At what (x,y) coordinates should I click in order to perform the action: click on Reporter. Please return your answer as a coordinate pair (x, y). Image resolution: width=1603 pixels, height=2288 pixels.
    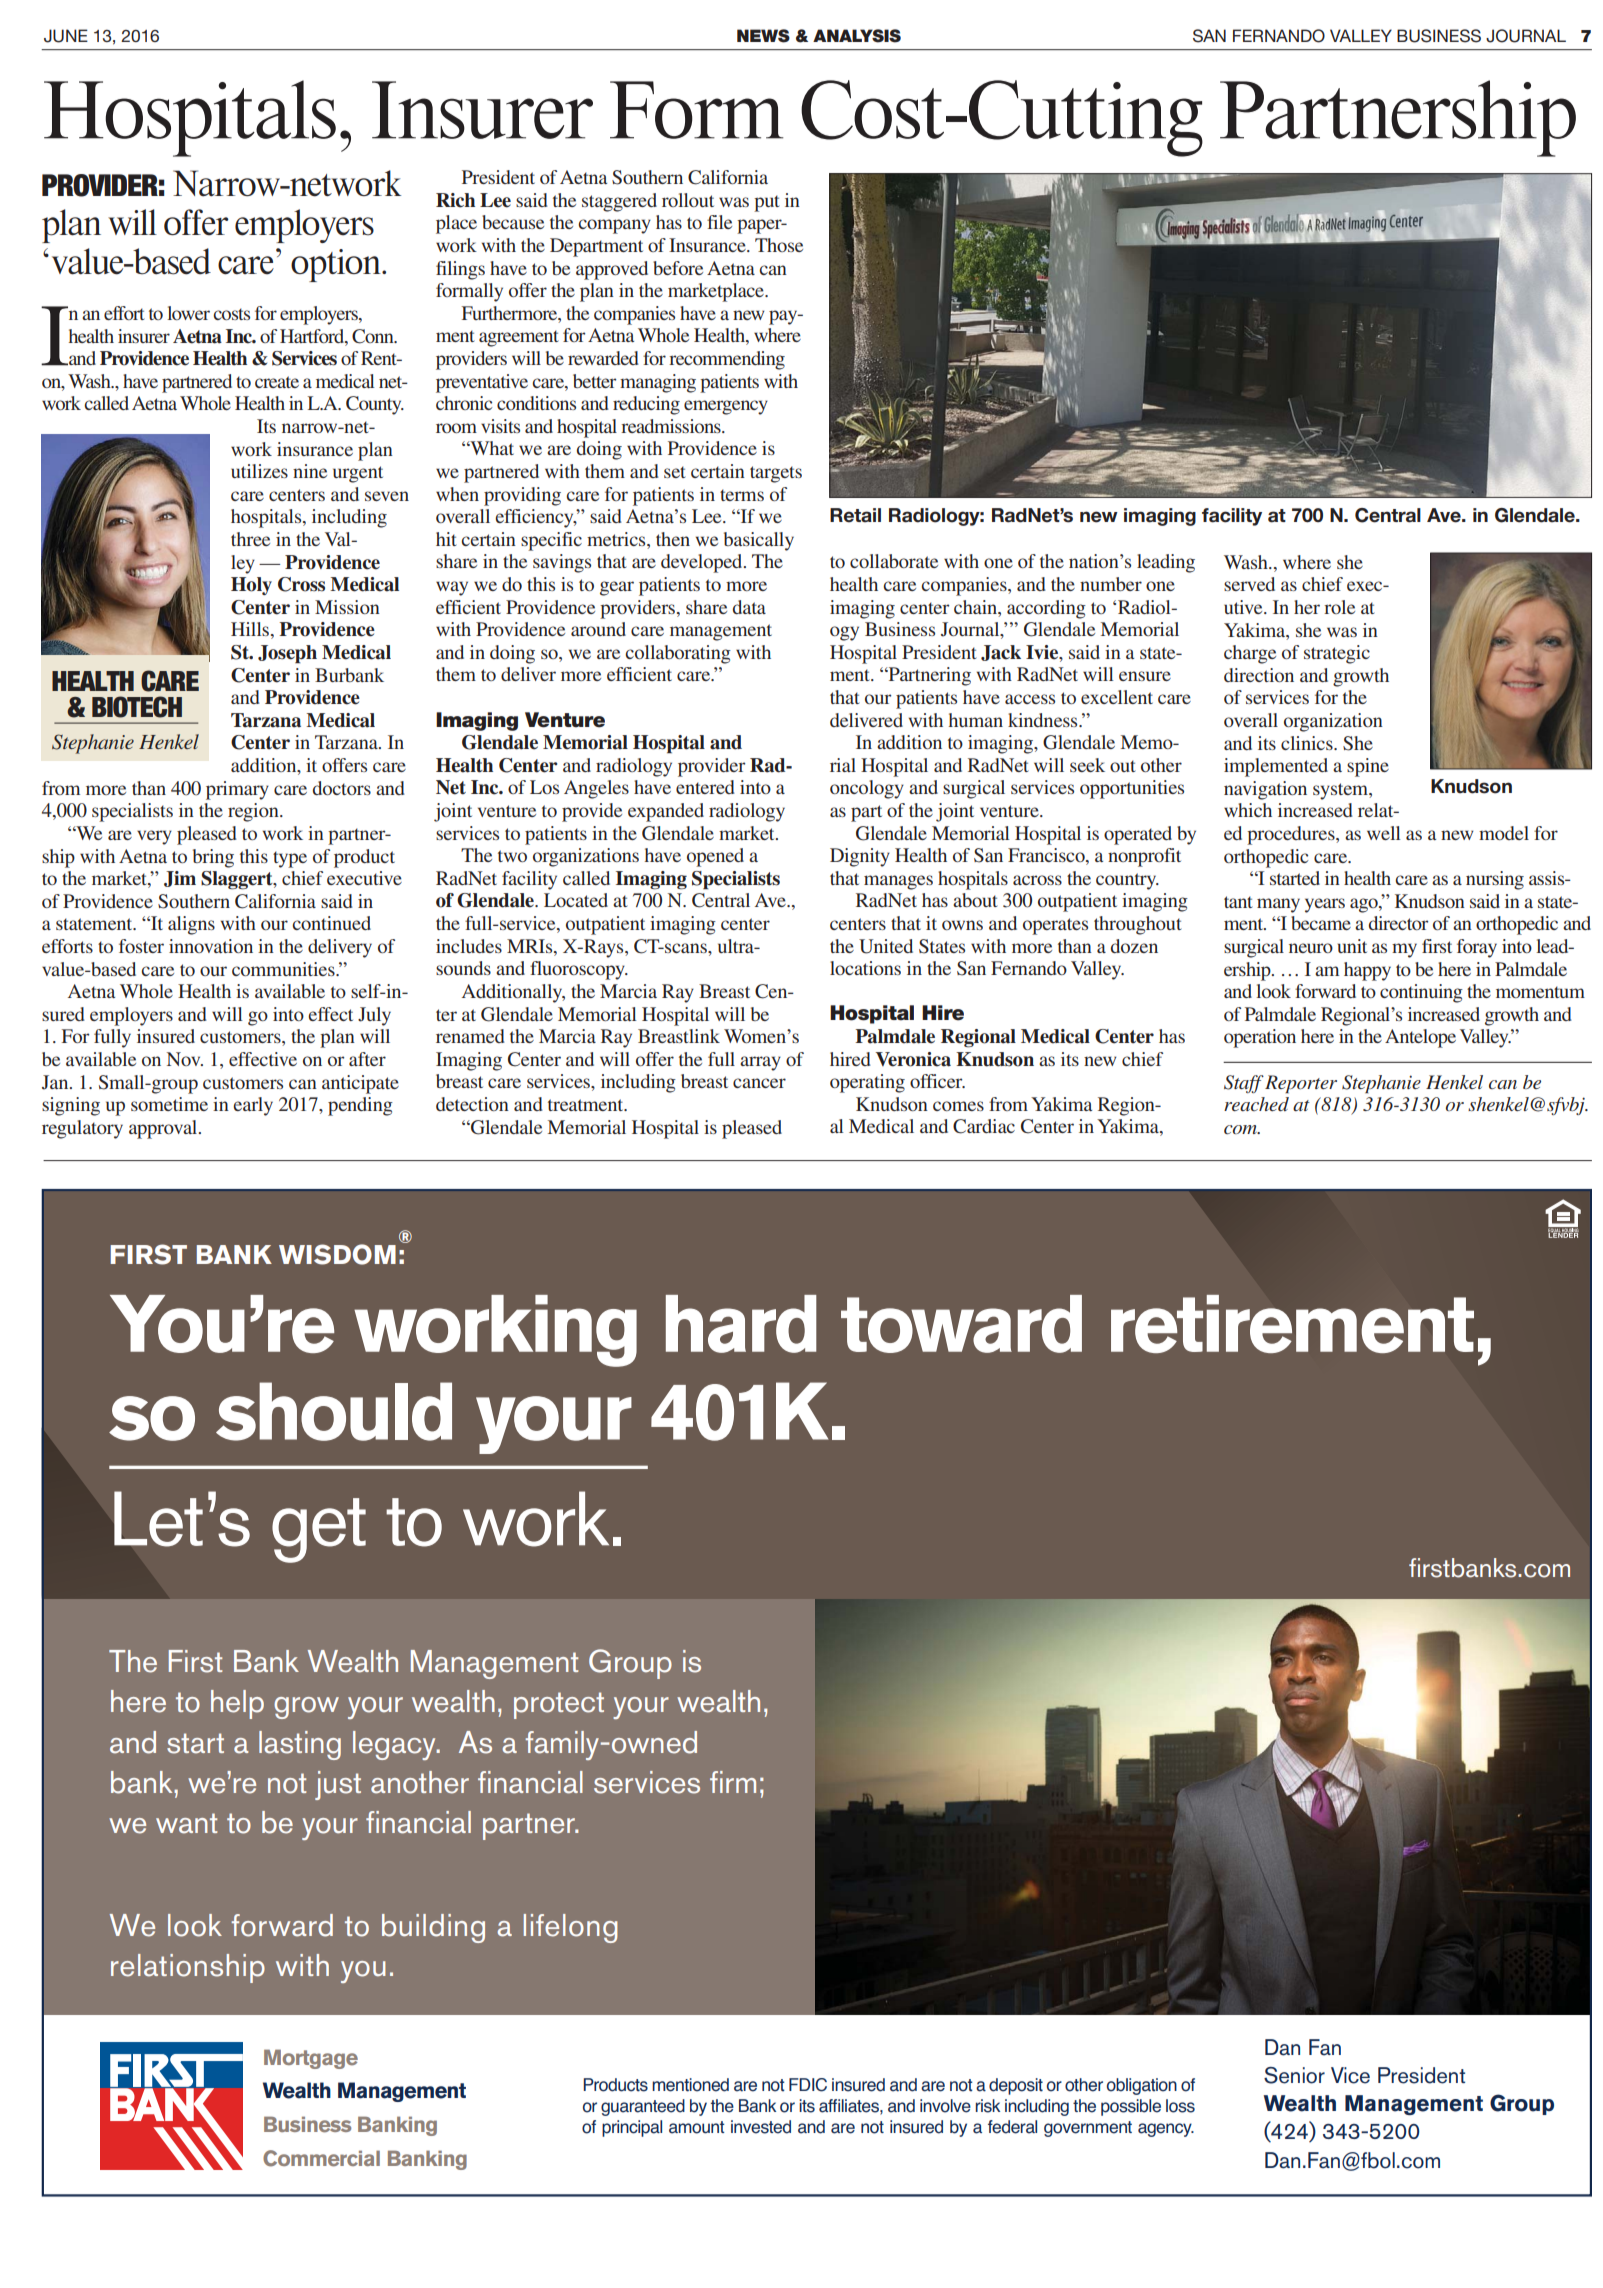
    Looking at the image, I should click on (1301, 1084).
